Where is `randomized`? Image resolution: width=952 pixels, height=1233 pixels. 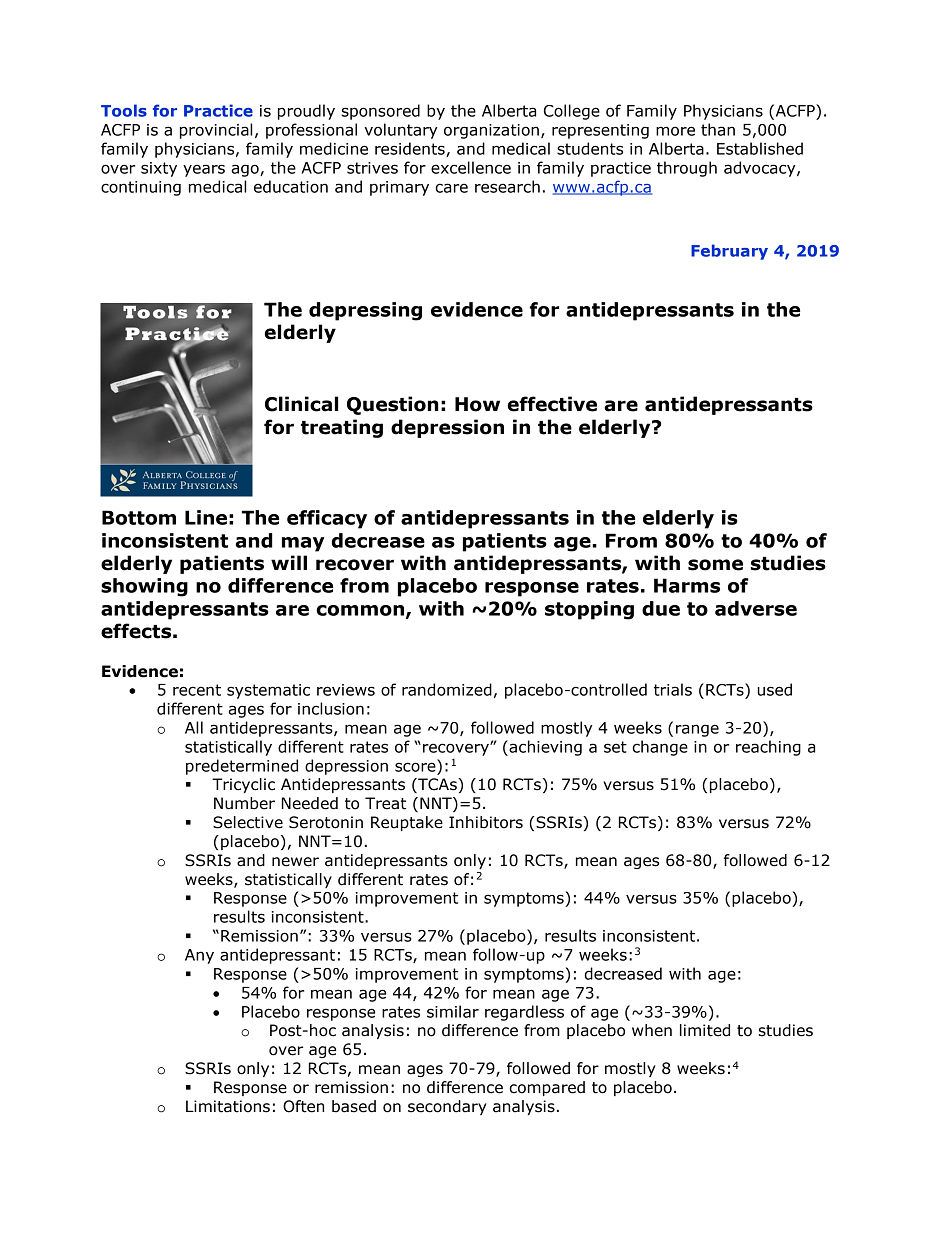 randomized is located at coordinates (447, 689).
